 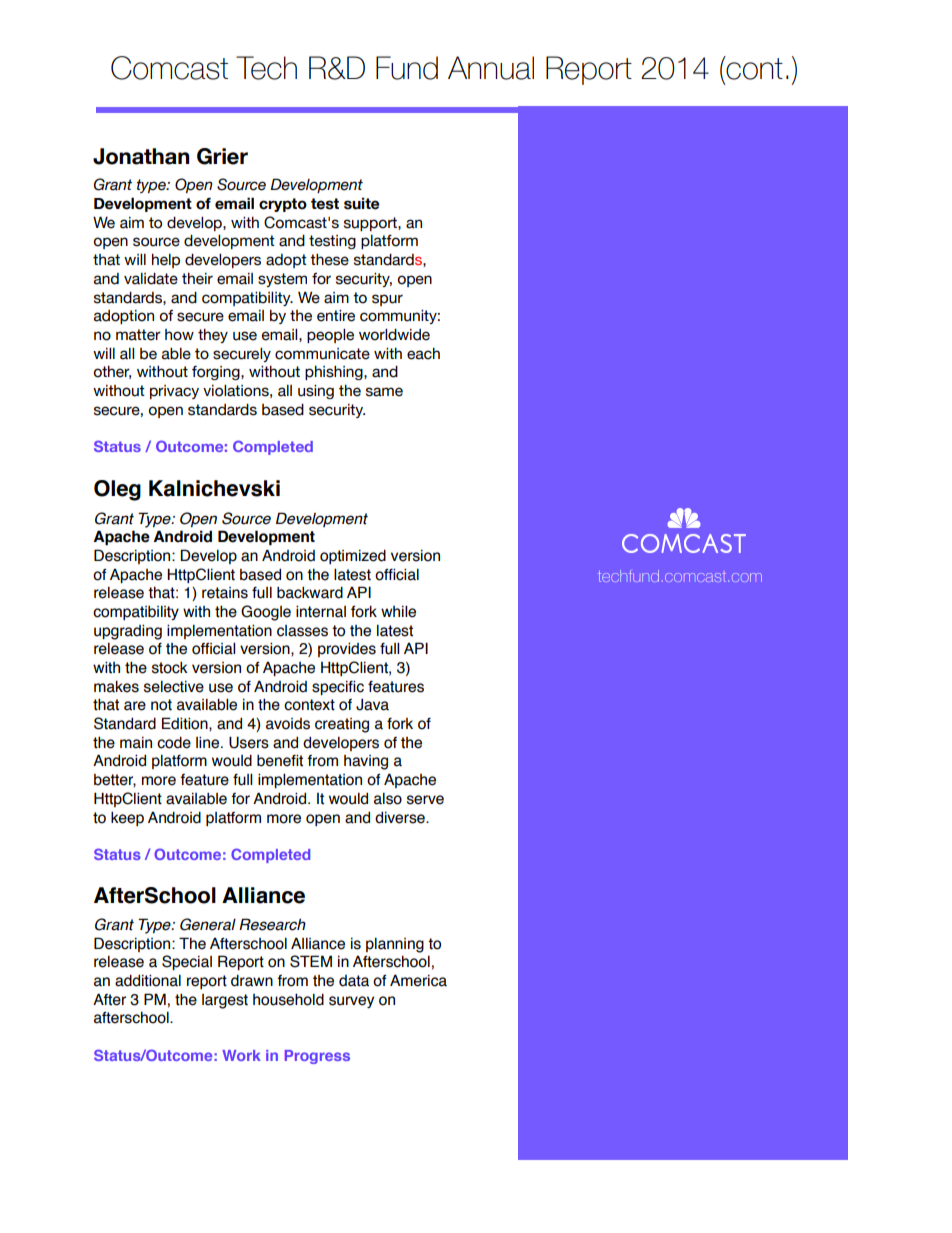 What do you see at coordinates (141, 156) in the page?
I see `Jonathan` at bounding box center [141, 156].
